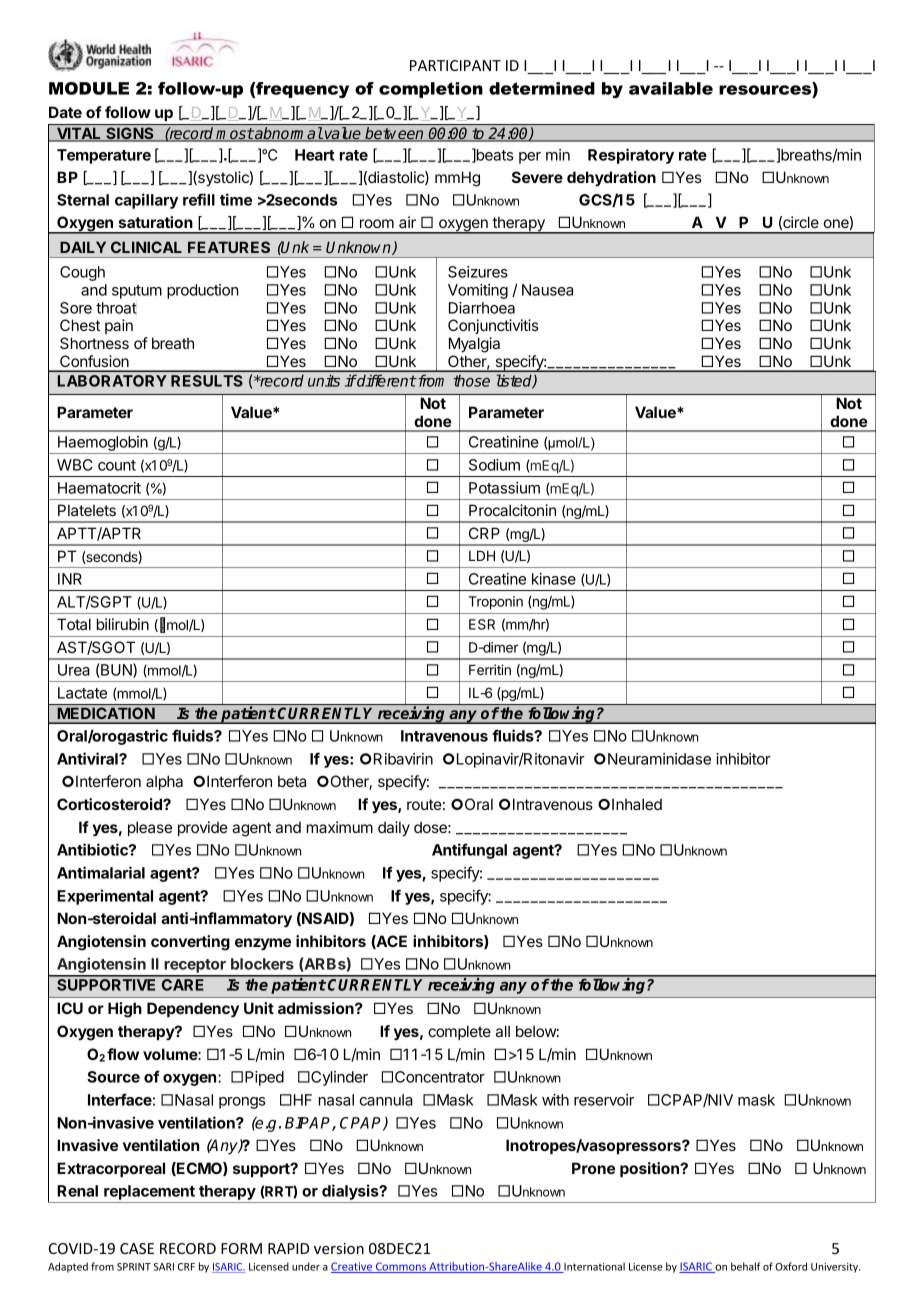 Image resolution: width=924 pixels, height=1309 pixels. I want to click on Sodium, so click(494, 465).
